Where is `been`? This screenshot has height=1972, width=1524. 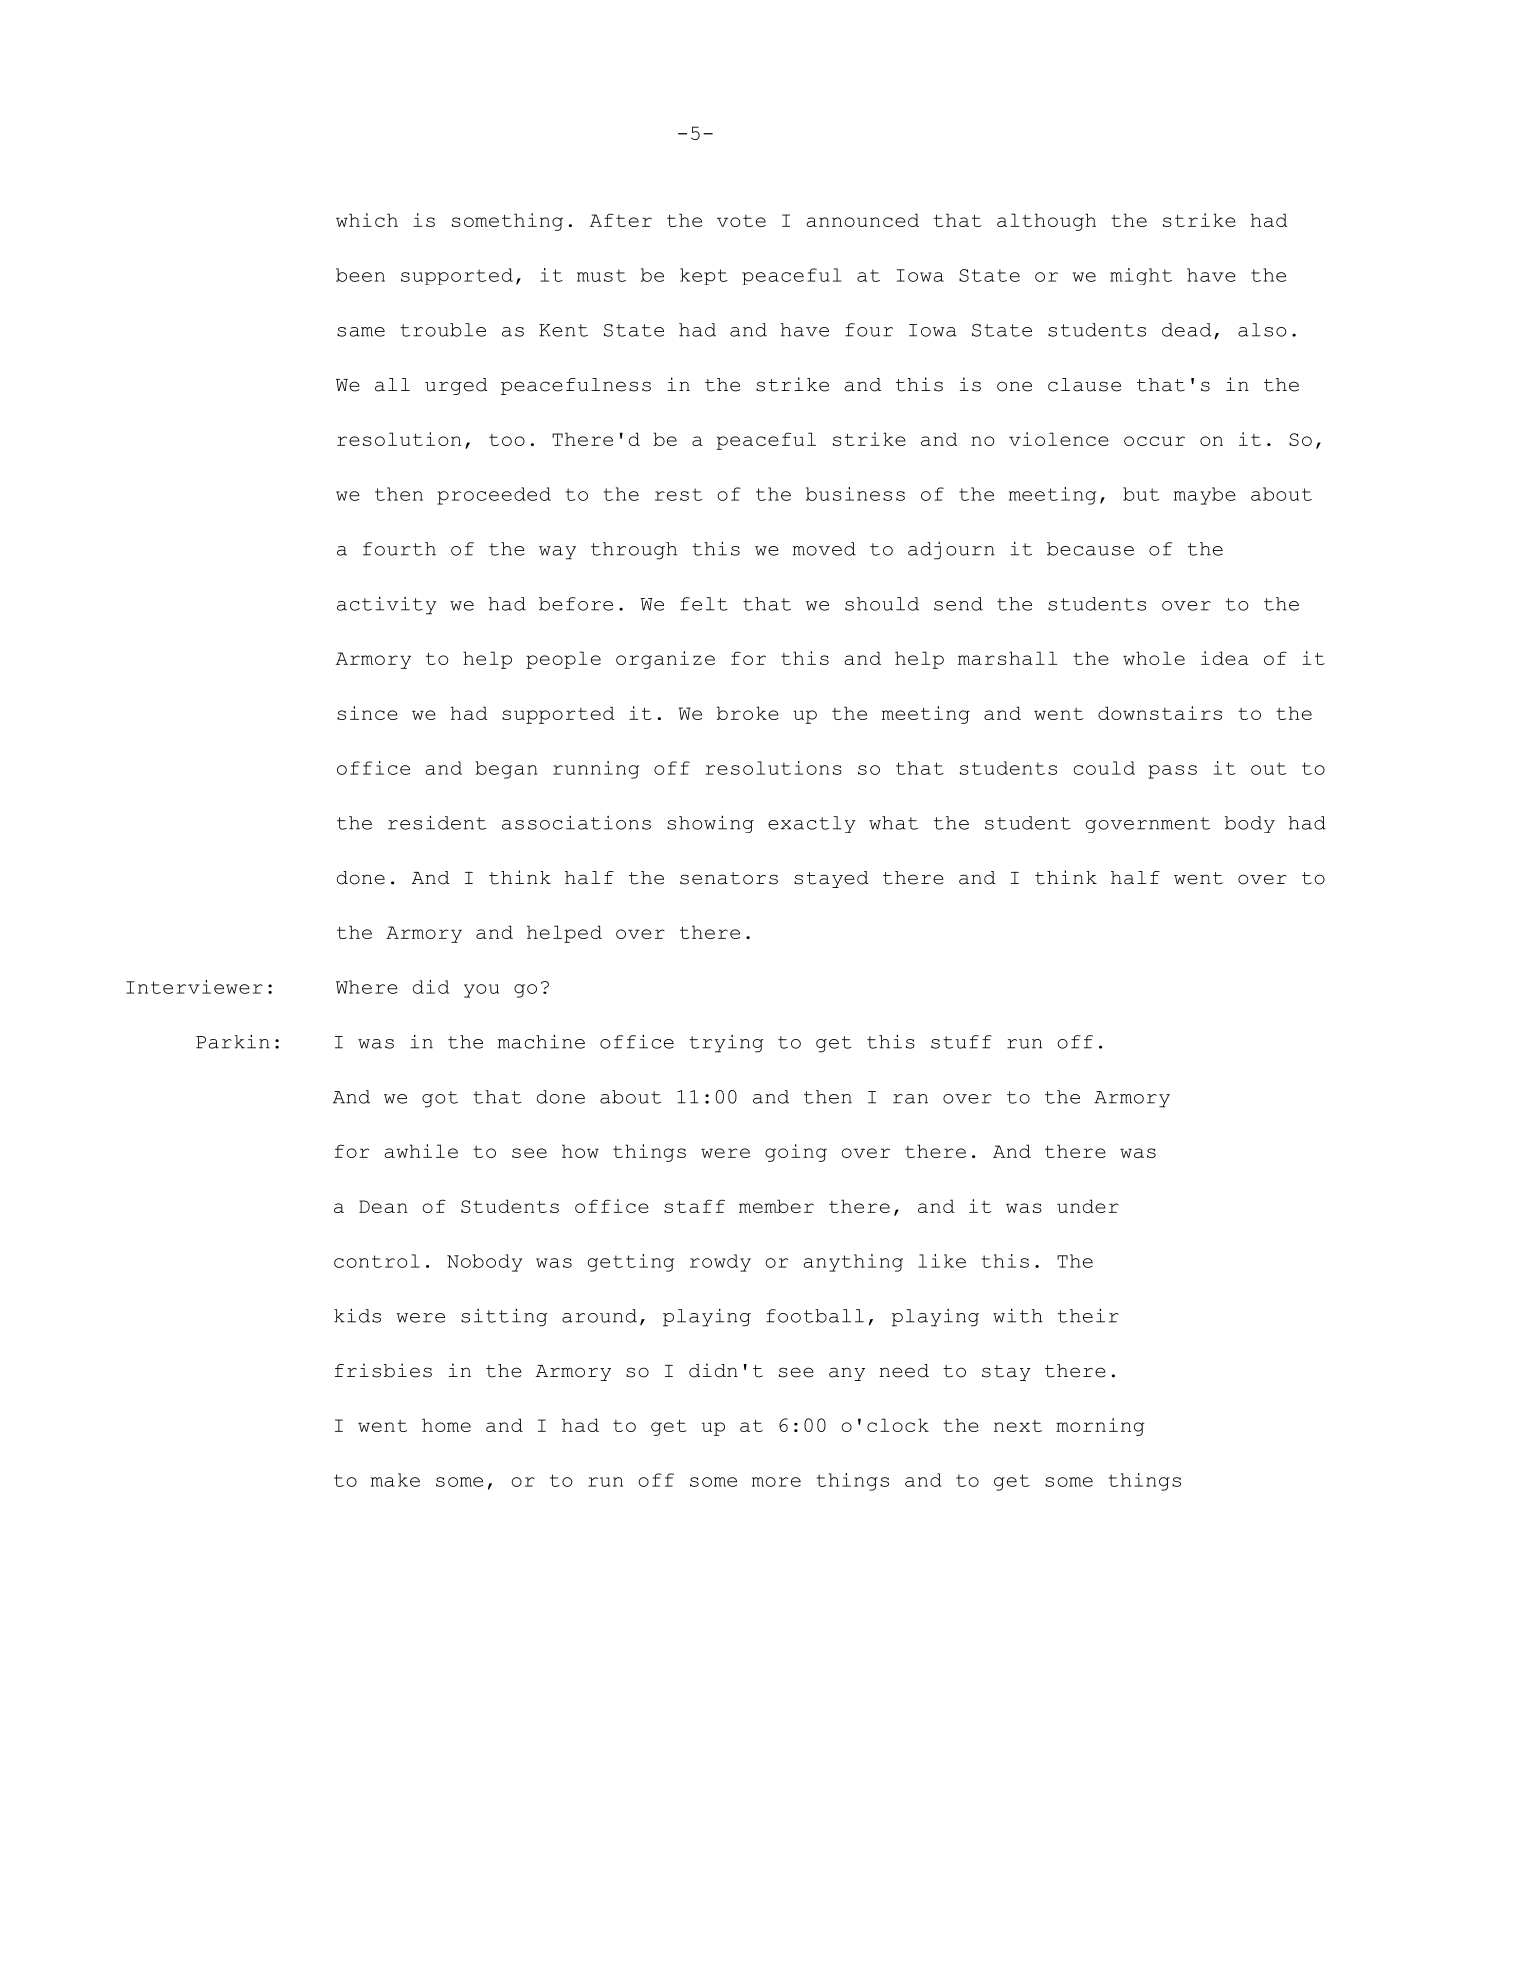
been is located at coordinates (360, 275).
